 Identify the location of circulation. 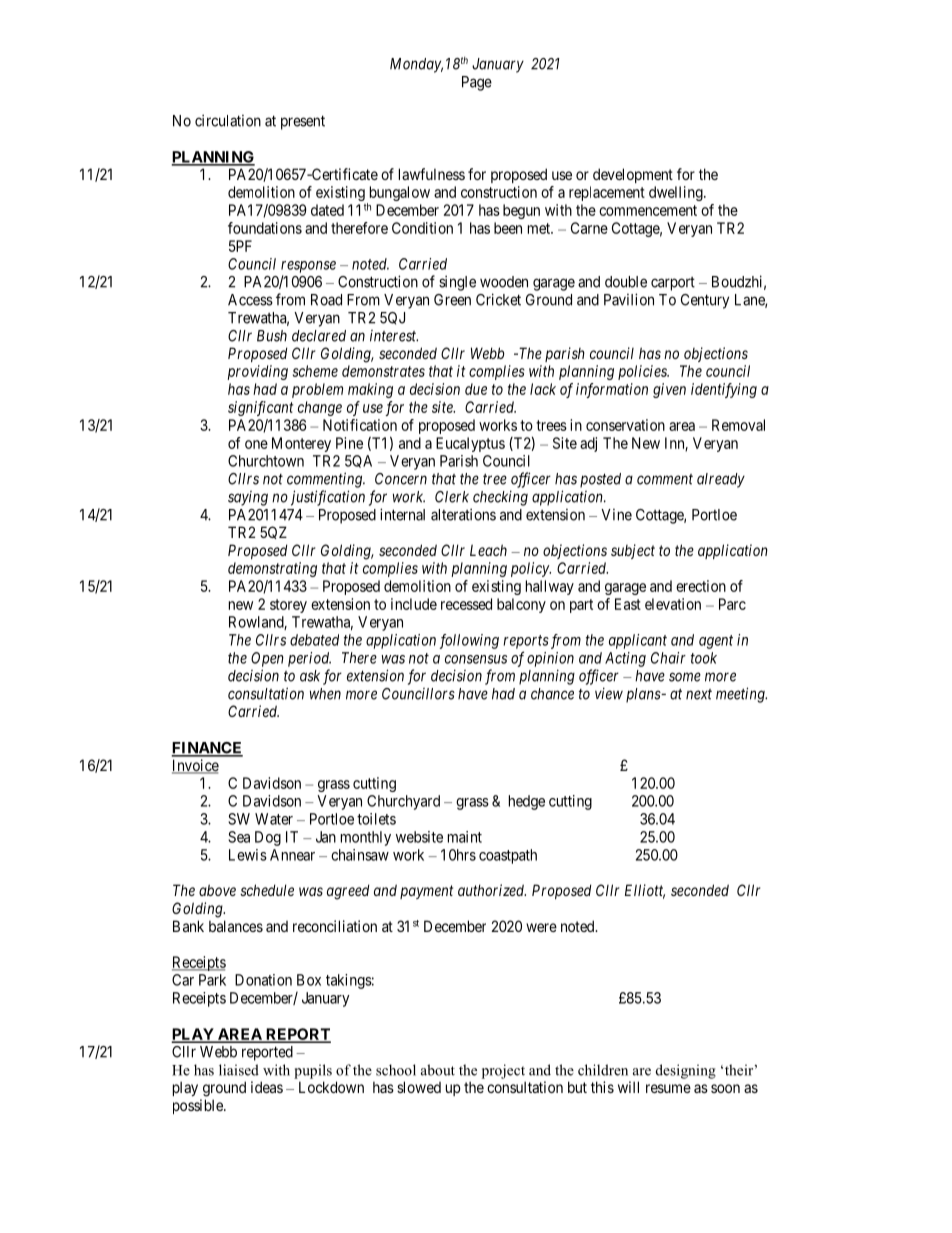
(228, 120).
